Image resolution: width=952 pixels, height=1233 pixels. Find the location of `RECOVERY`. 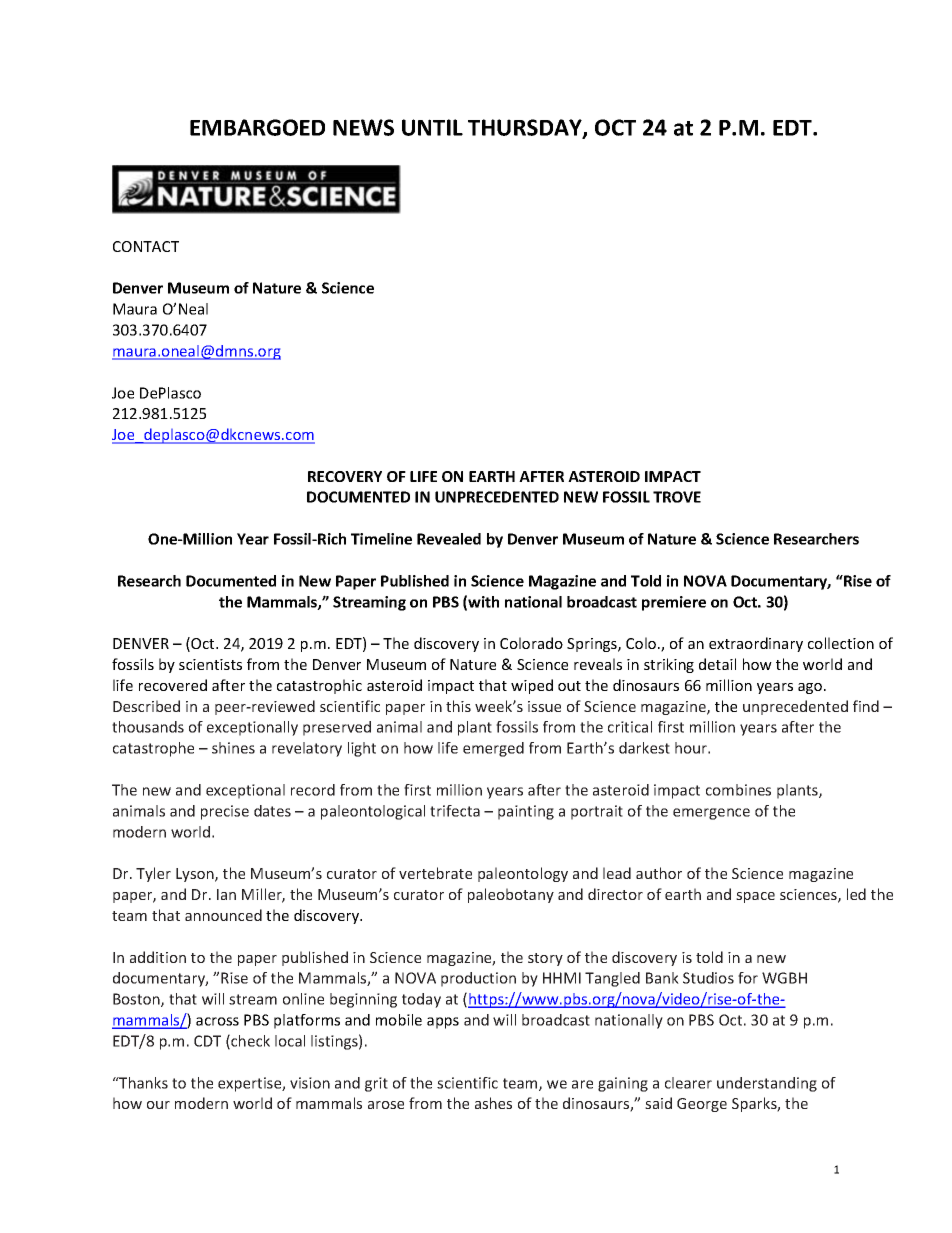

RECOVERY is located at coordinates (345, 476).
